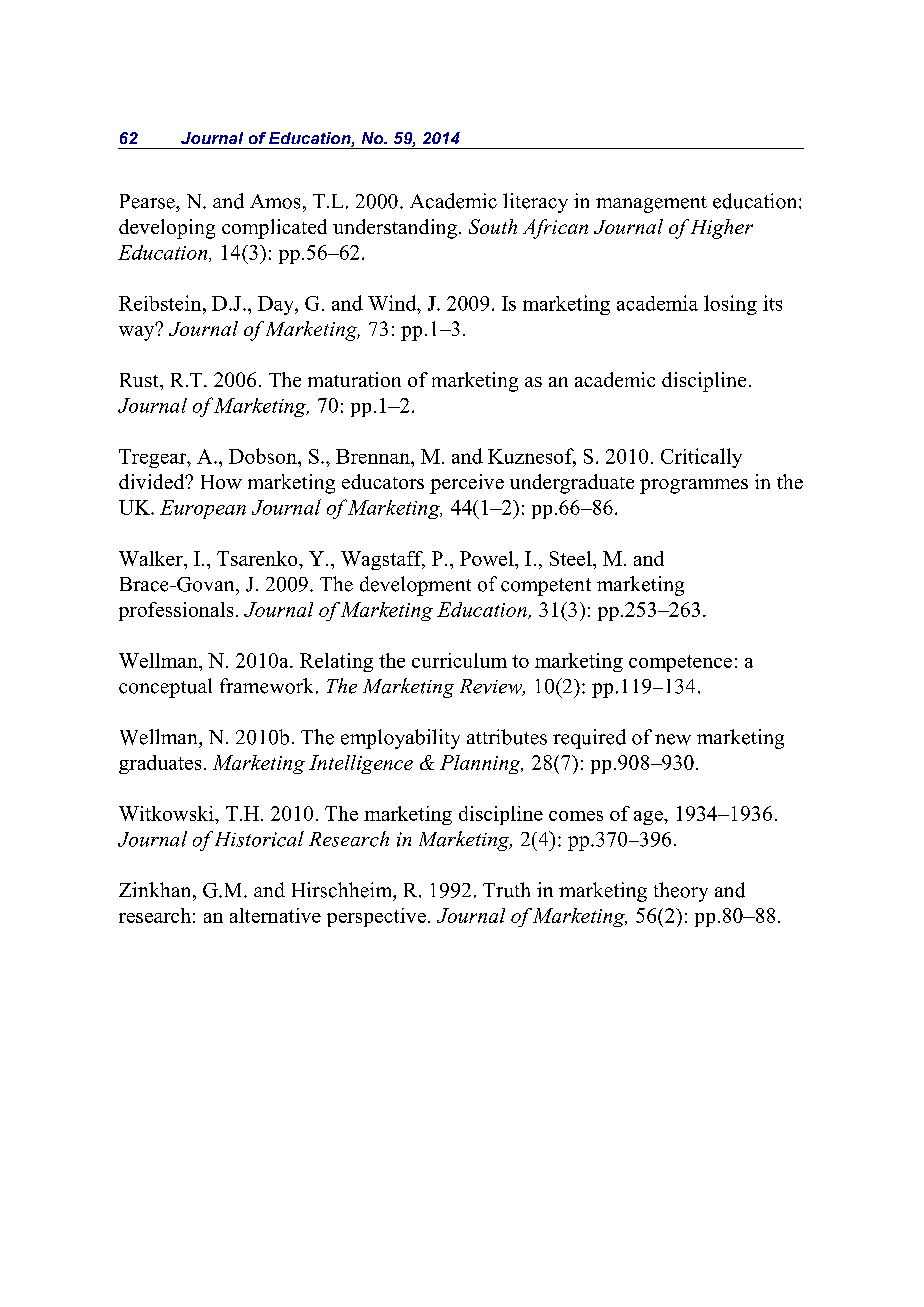 The height and width of the image is (1307, 924). I want to click on developing, so click(167, 229).
